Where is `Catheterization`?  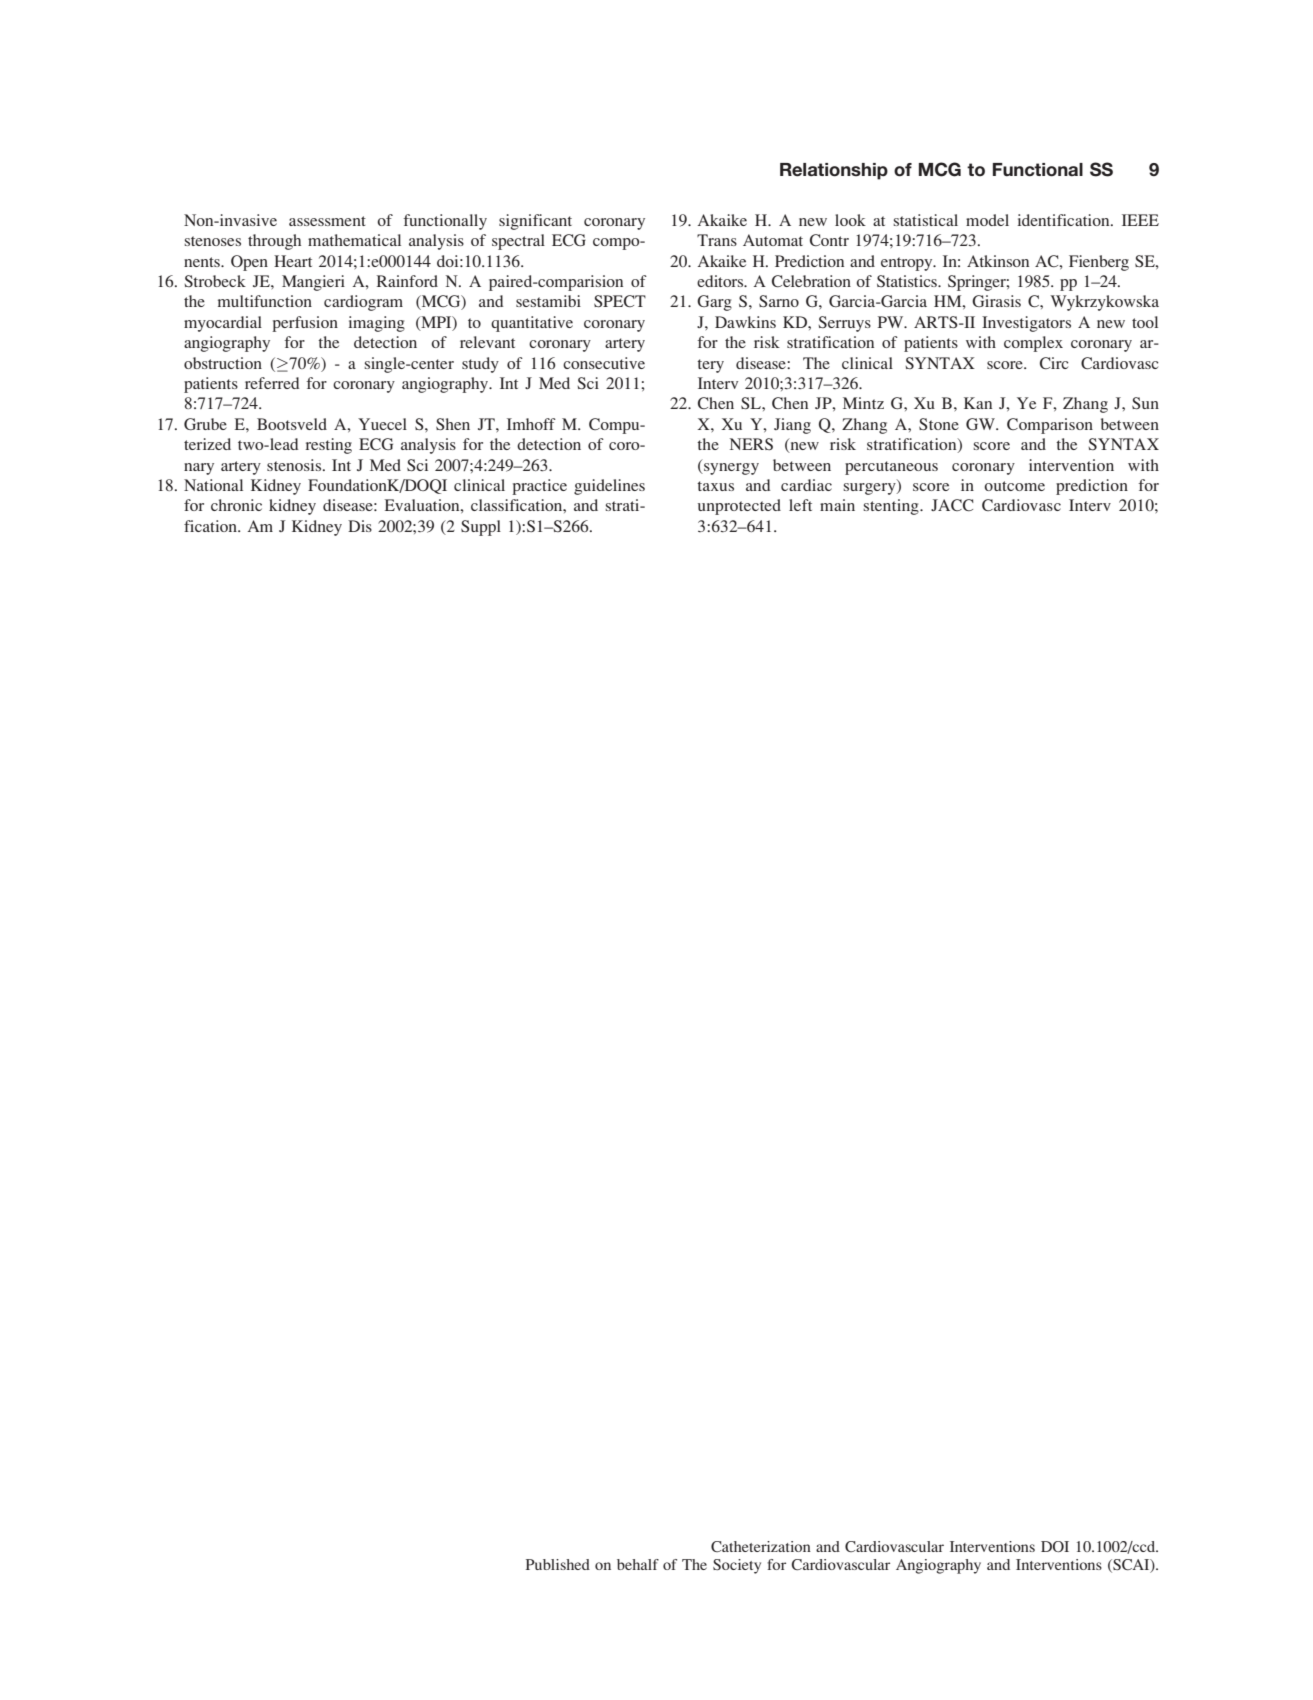
Catheterization is located at coordinates (761, 1546).
